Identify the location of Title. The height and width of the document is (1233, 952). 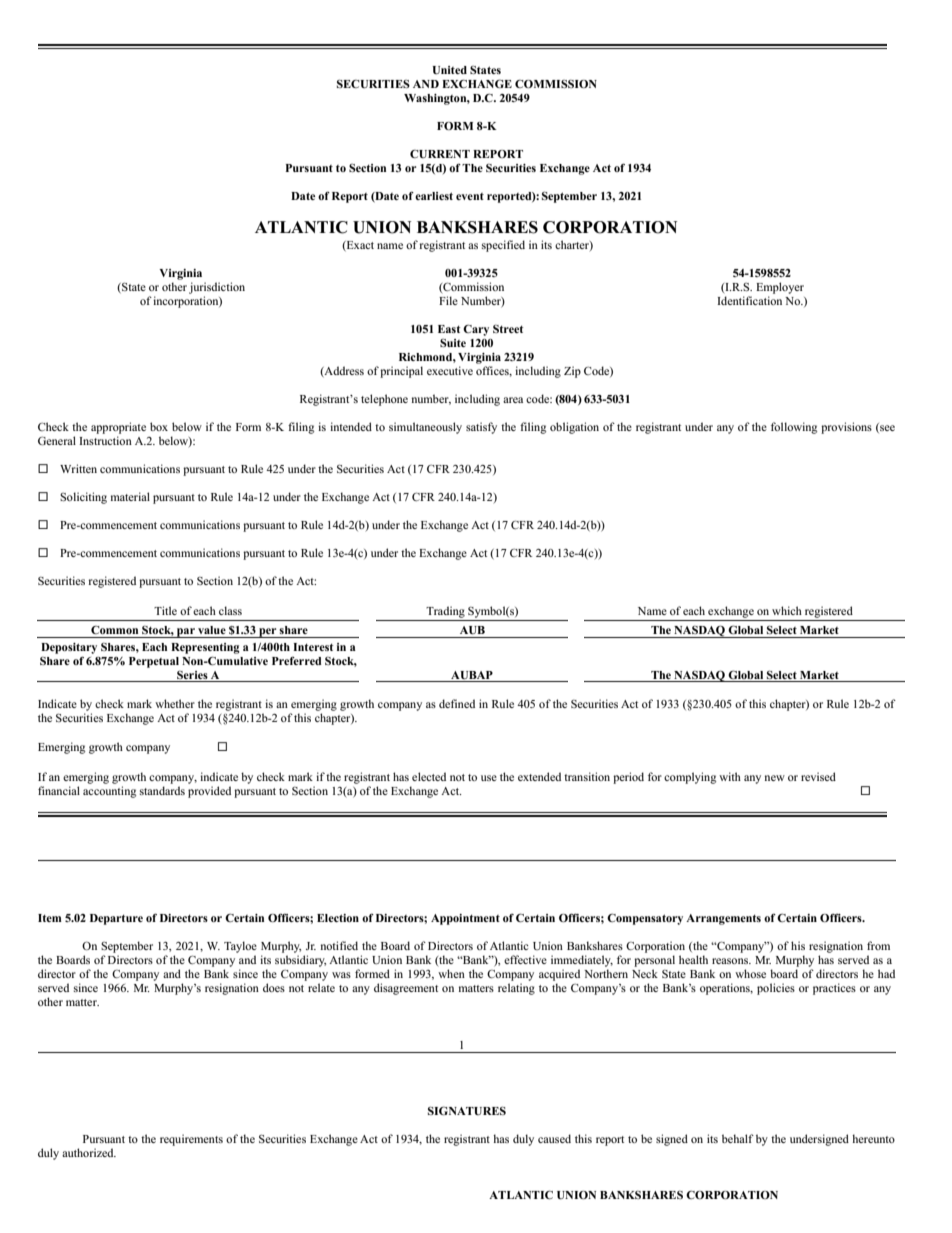
(165, 610).
